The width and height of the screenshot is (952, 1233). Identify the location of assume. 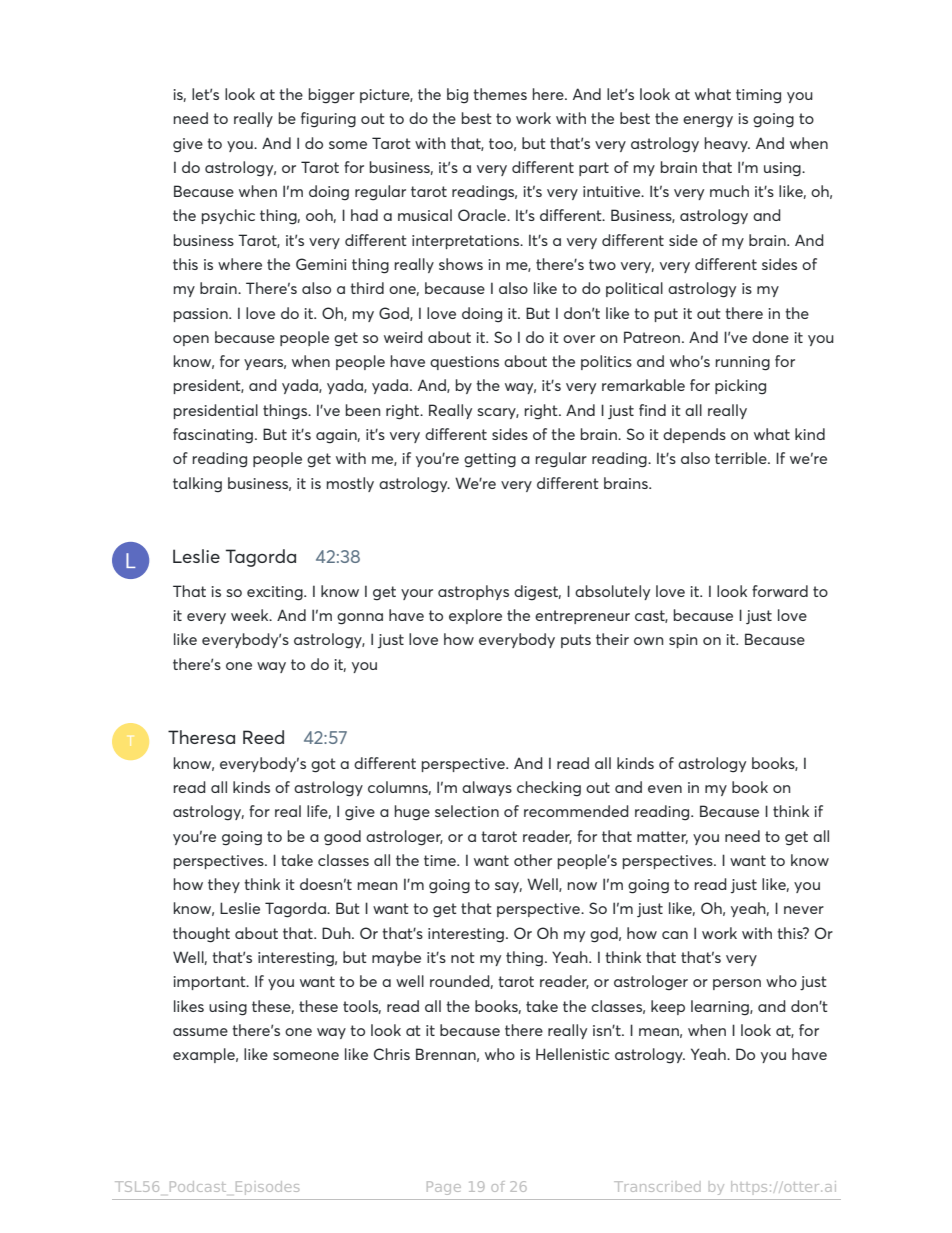
(200, 1032).
